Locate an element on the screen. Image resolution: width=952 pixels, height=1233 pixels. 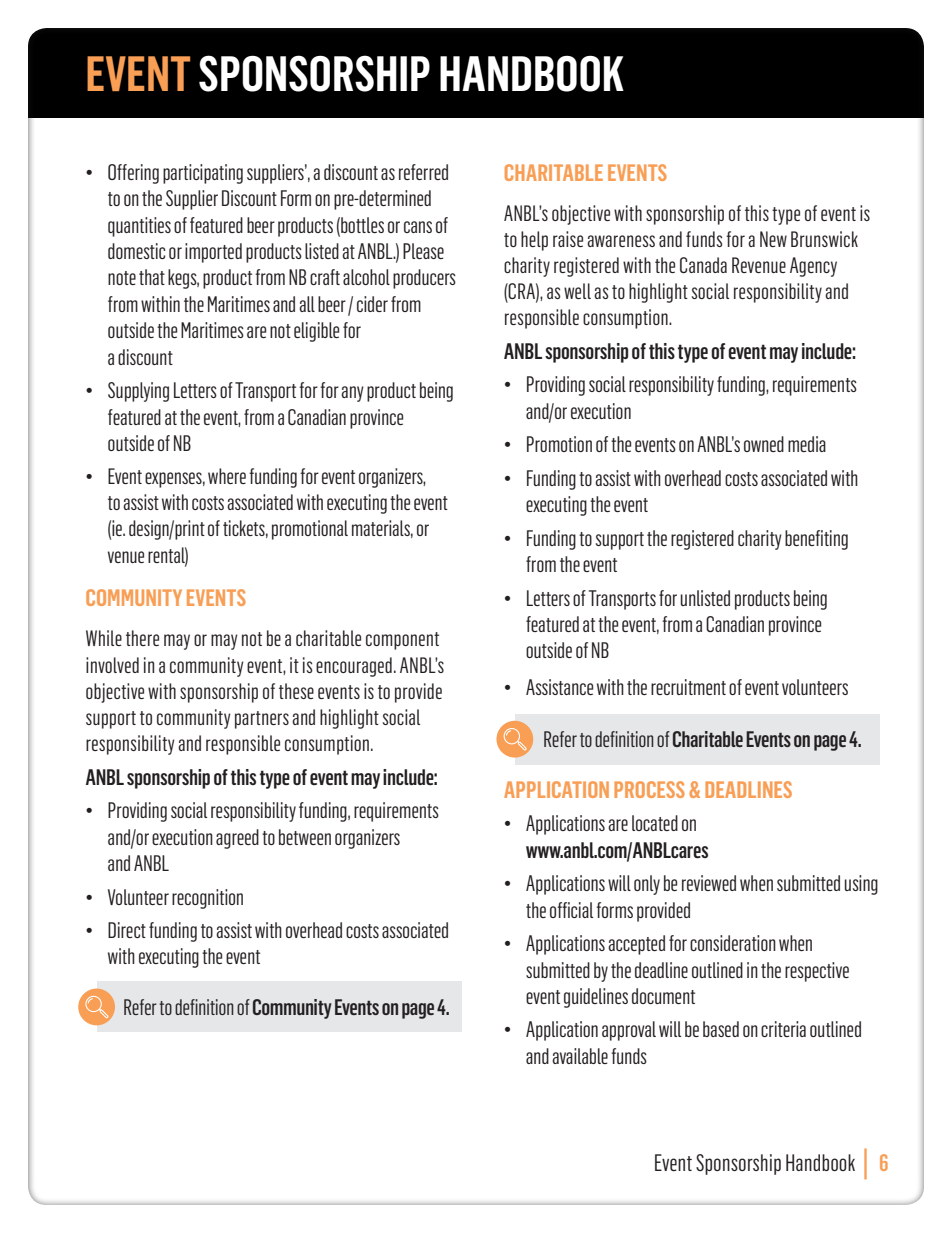
Direct is located at coordinates (127, 930).
